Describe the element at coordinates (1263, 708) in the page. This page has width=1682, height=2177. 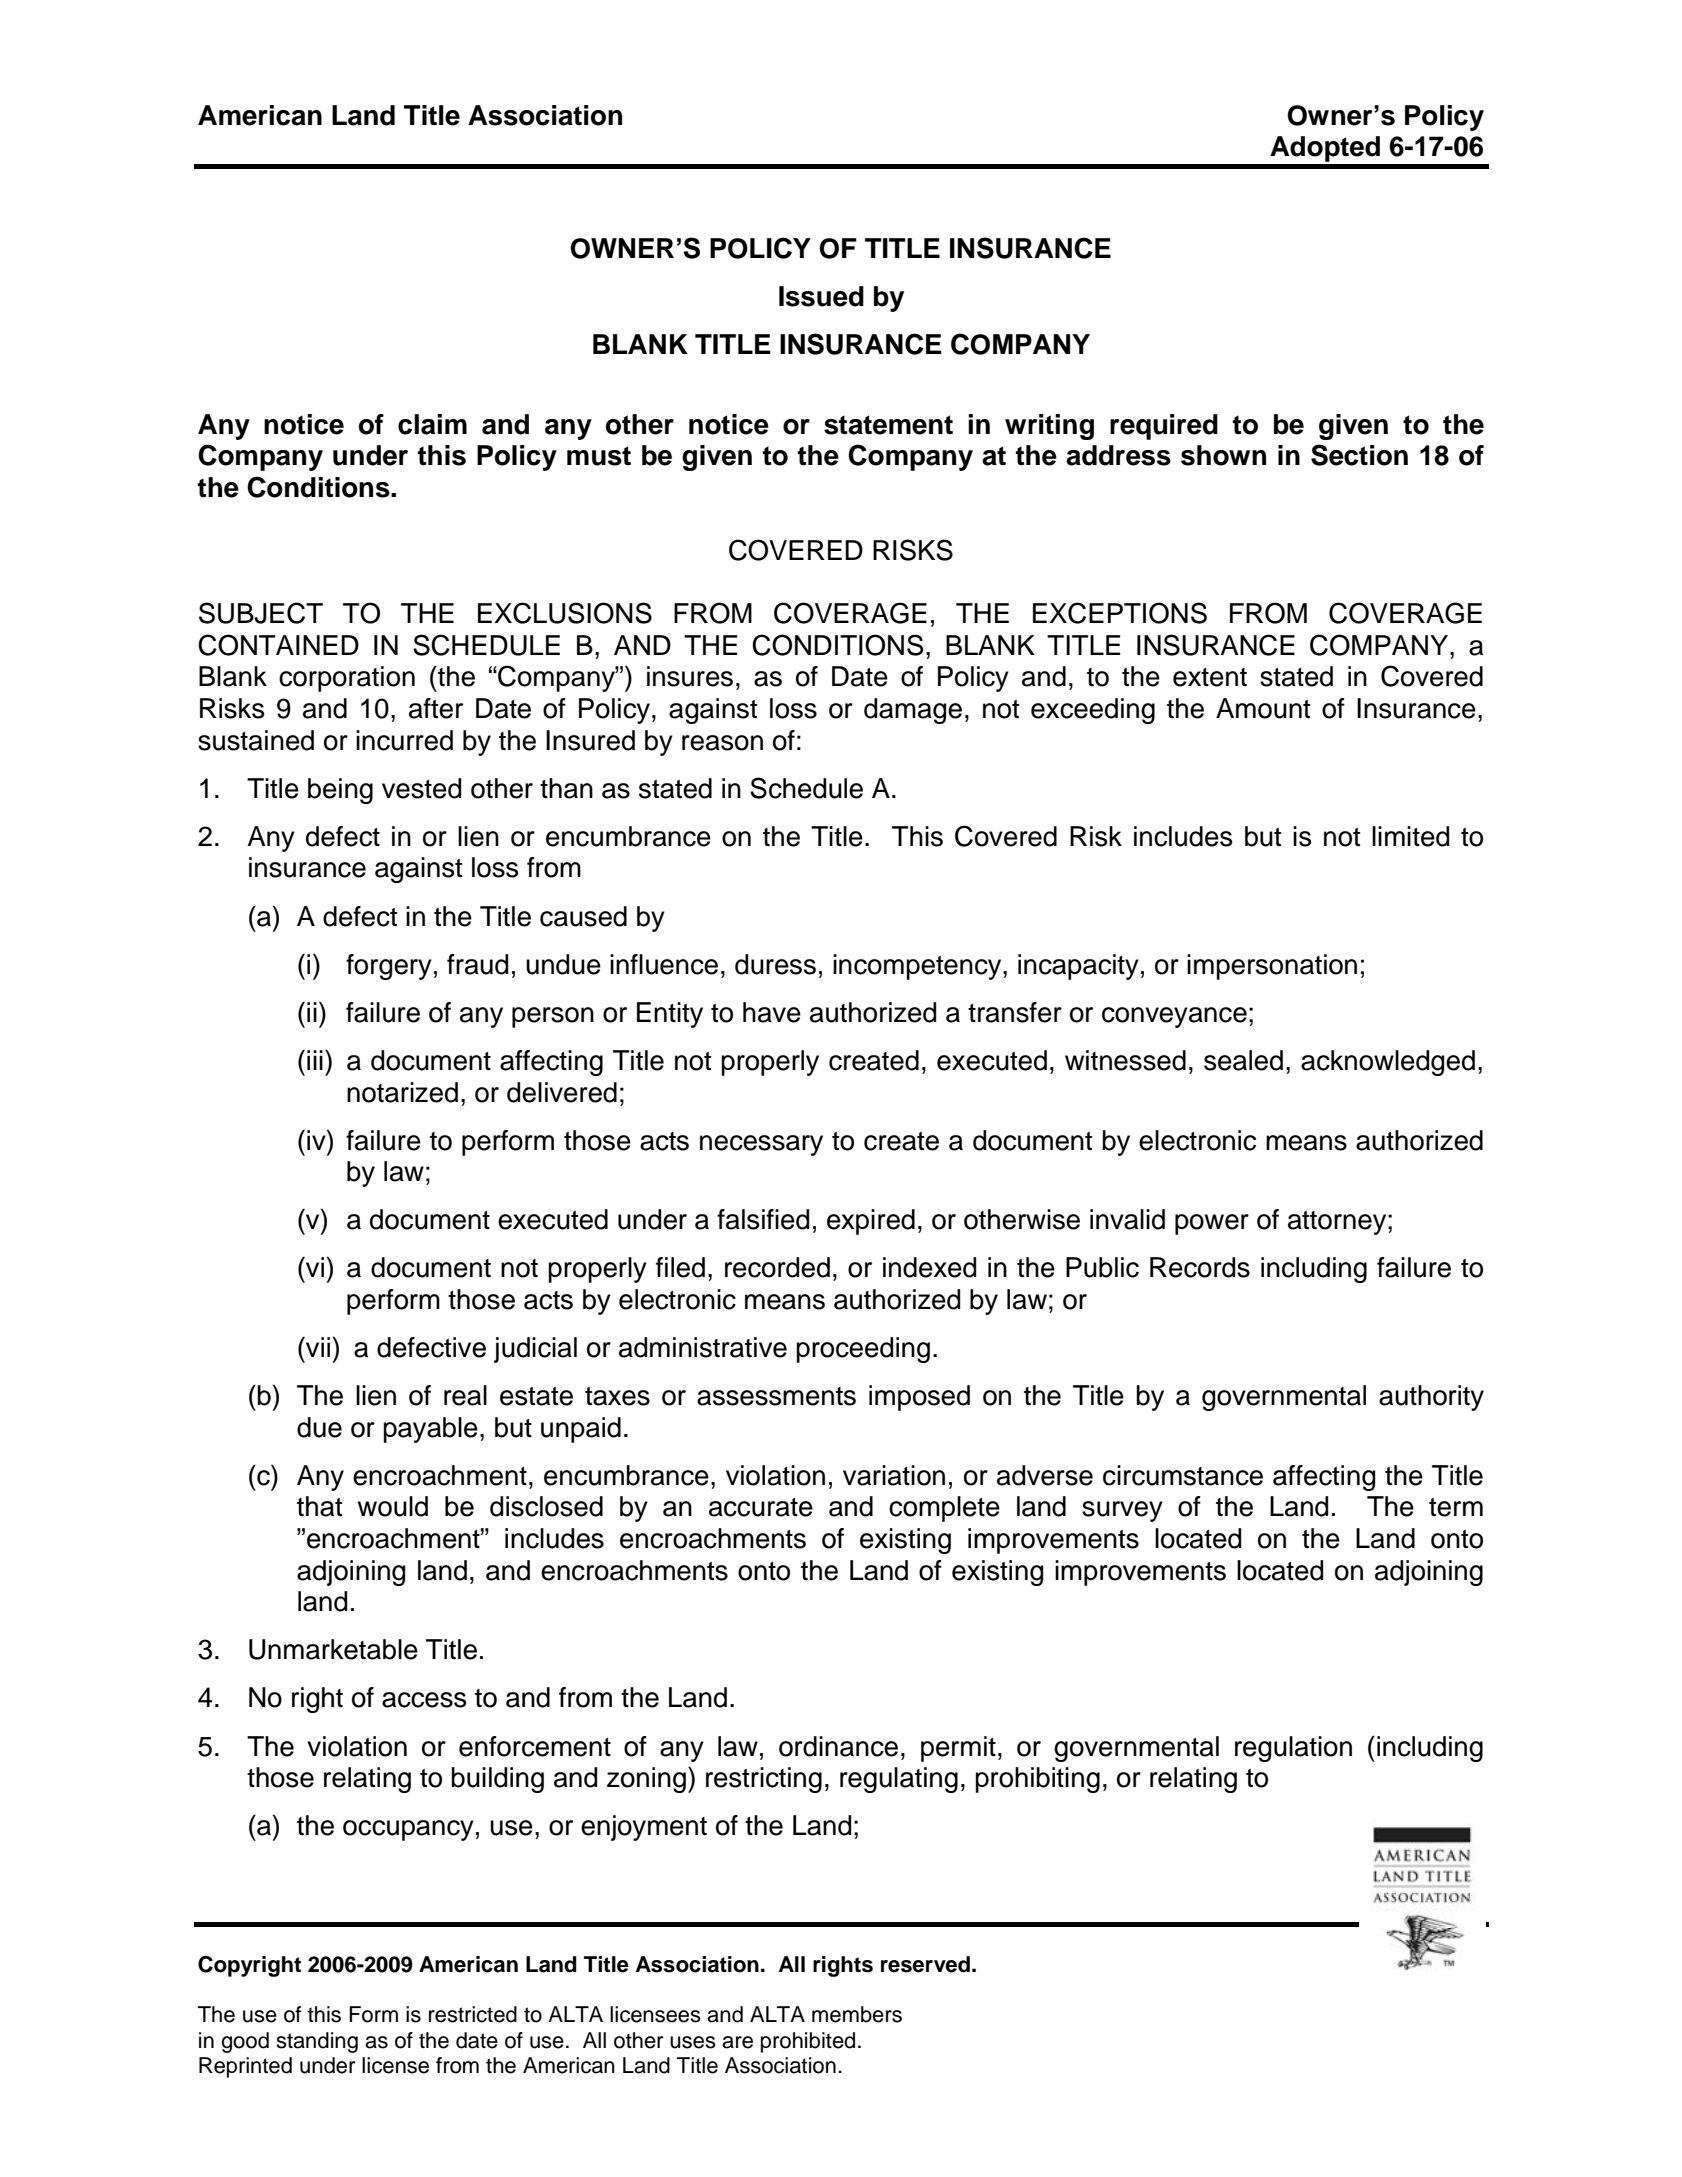
I see `Amount` at that location.
